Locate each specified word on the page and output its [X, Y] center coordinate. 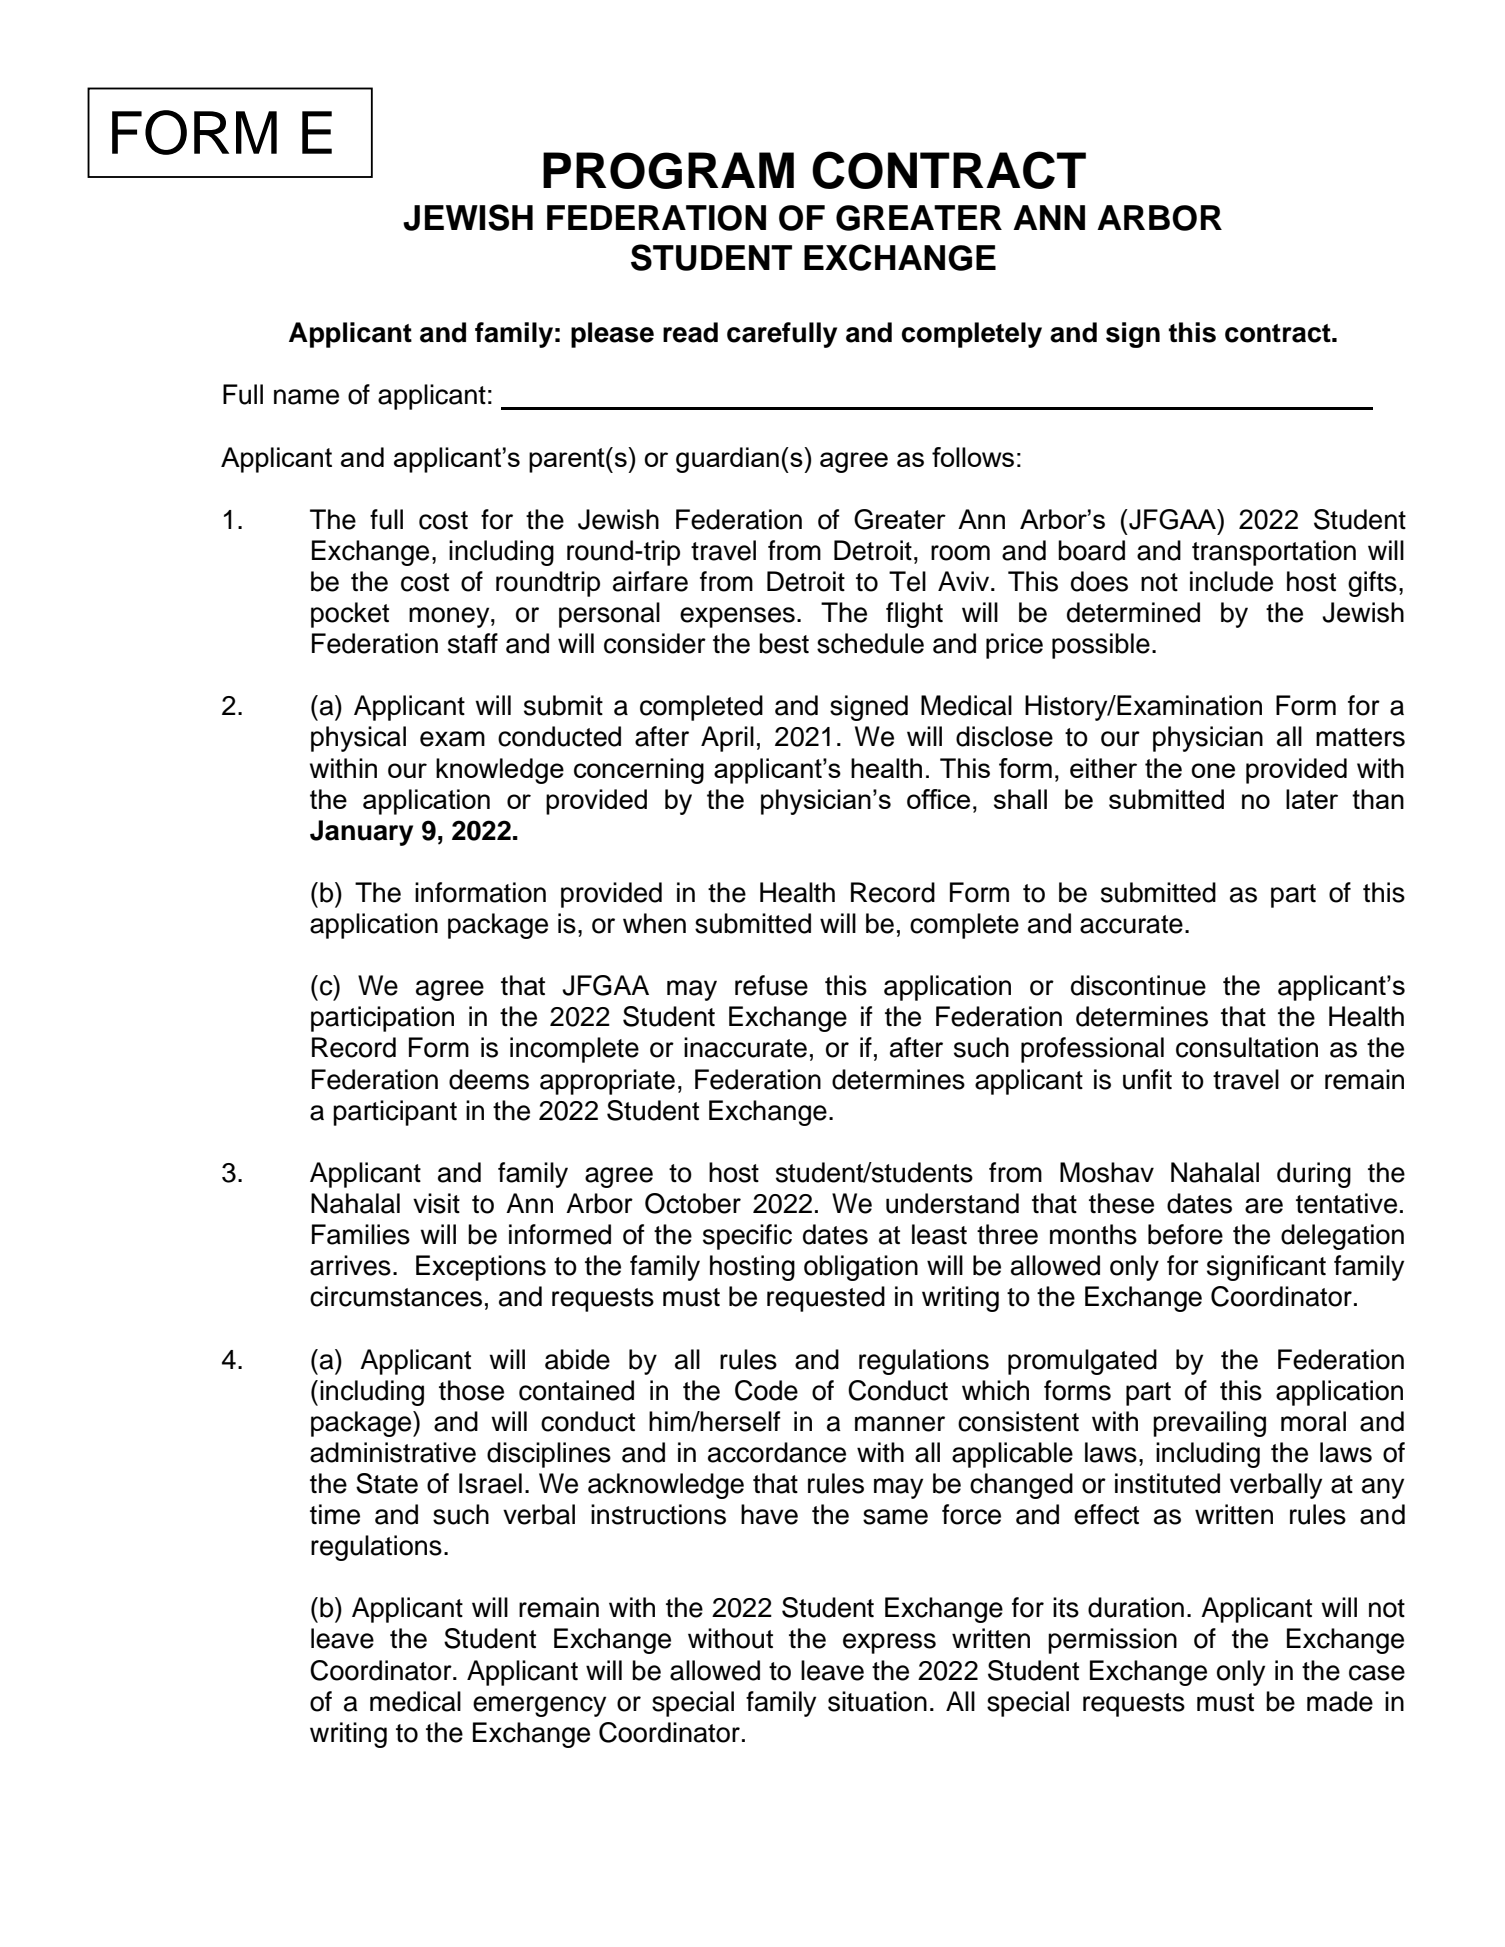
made [1340, 1701]
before [1185, 1234]
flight [914, 615]
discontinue [1138, 985]
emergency [539, 1706]
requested [826, 1299]
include [1231, 581]
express [889, 1643]
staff [473, 643]
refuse [771, 985]
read [690, 332]
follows [973, 457]
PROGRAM [668, 170]
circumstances [396, 1296]
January [361, 833]
